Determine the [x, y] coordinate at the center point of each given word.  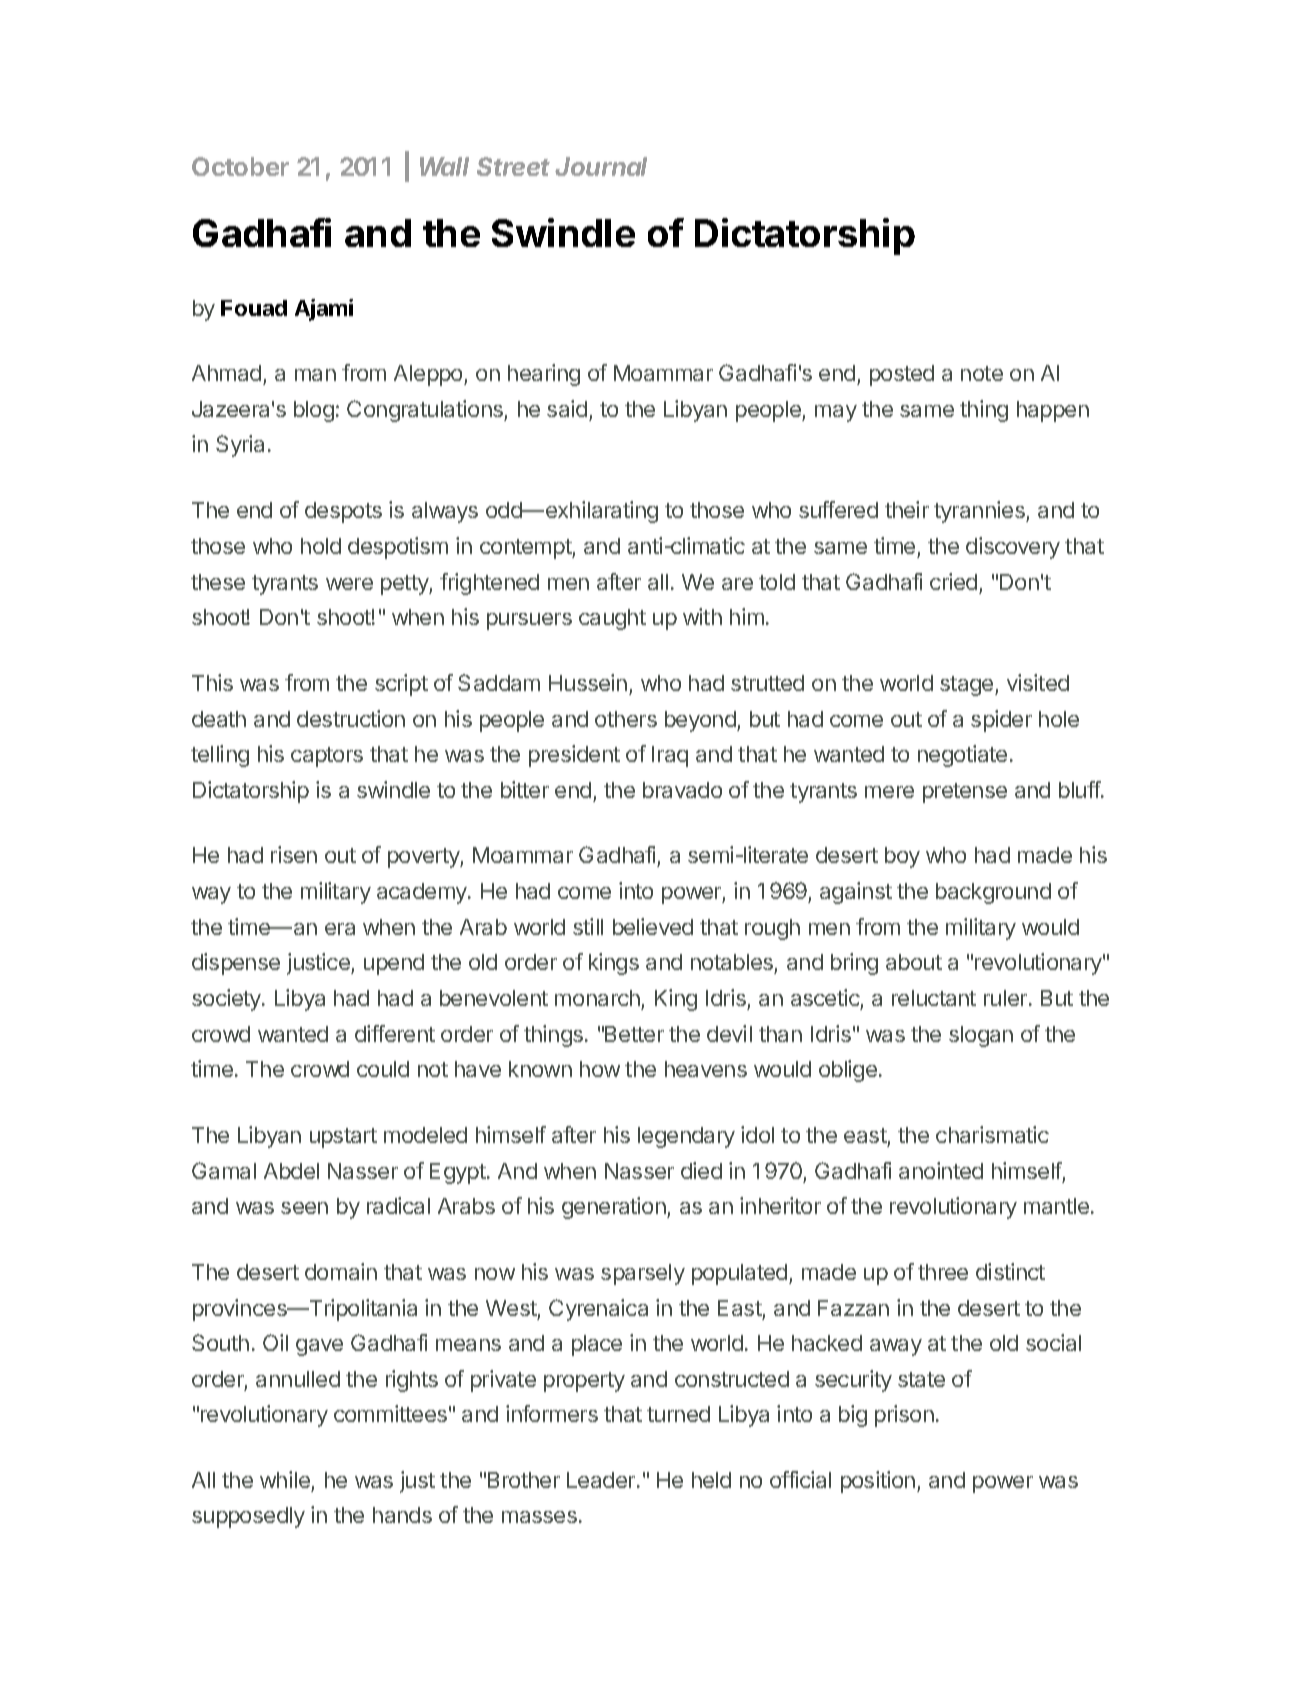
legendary [686, 1137]
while [285, 1479]
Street [513, 166]
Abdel [291, 1171]
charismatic [992, 1134]
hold [321, 546]
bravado [682, 790]
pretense [965, 793]
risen [294, 854]
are [737, 584]
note [982, 373]
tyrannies [980, 512]
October [240, 166]
